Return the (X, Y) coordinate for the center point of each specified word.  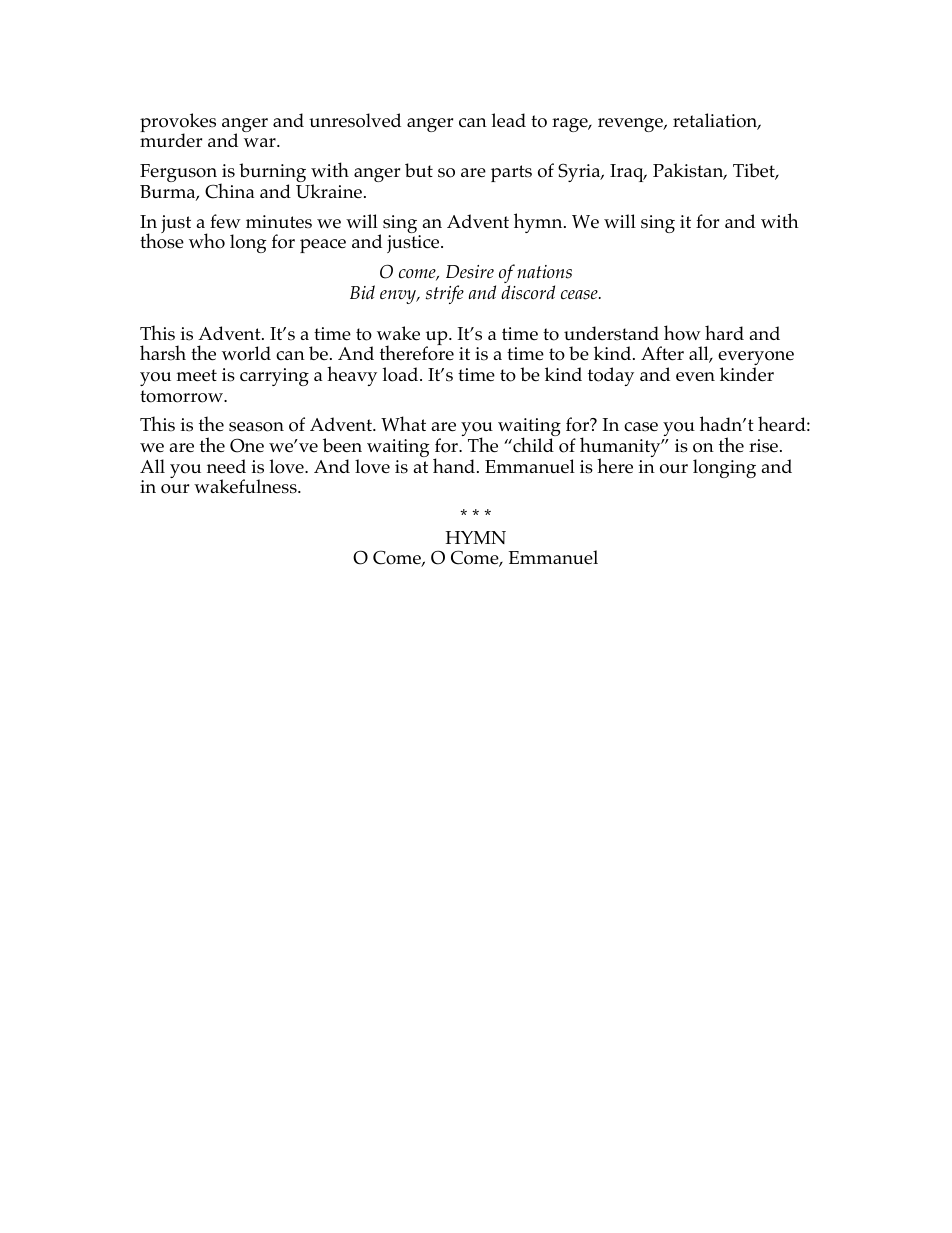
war (261, 142)
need (226, 466)
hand (454, 465)
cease (580, 295)
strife (445, 294)
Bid (362, 292)
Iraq (628, 173)
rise (765, 446)
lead (509, 120)
